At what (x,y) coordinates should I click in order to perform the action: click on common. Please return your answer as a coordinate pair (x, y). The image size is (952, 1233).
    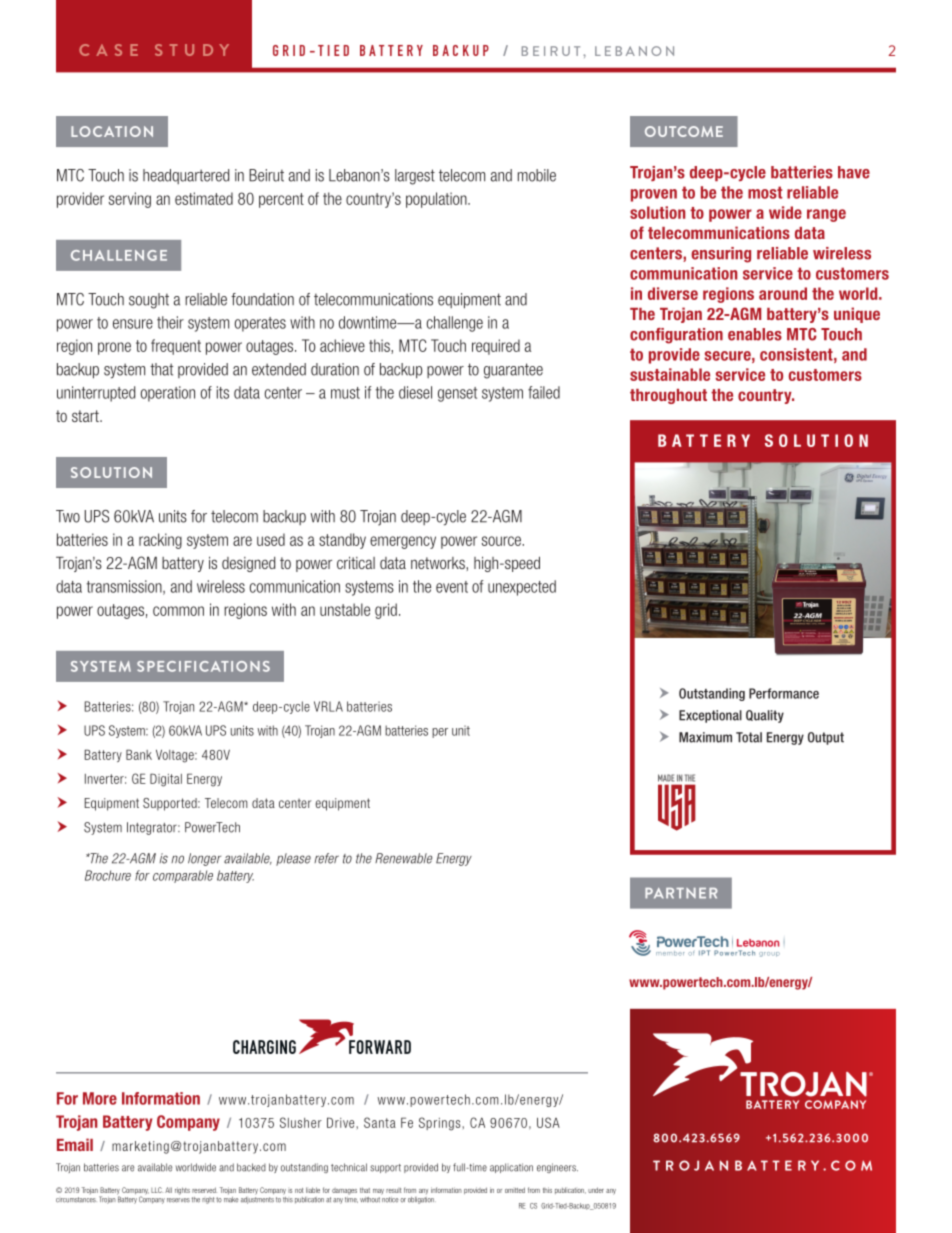
    Looking at the image, I should click on (178, 611).
